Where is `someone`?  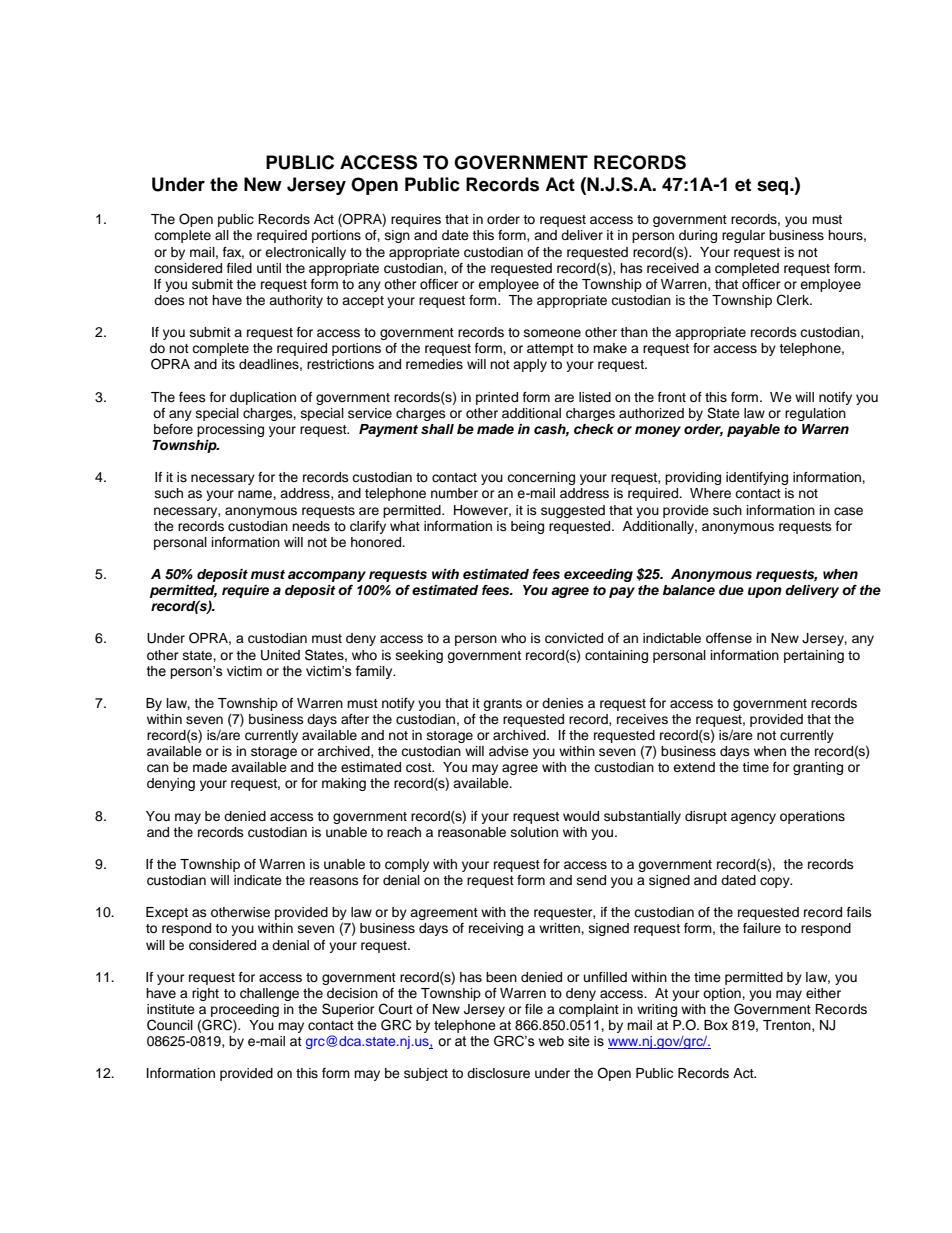 someone is located at coordinates (552, 333).
